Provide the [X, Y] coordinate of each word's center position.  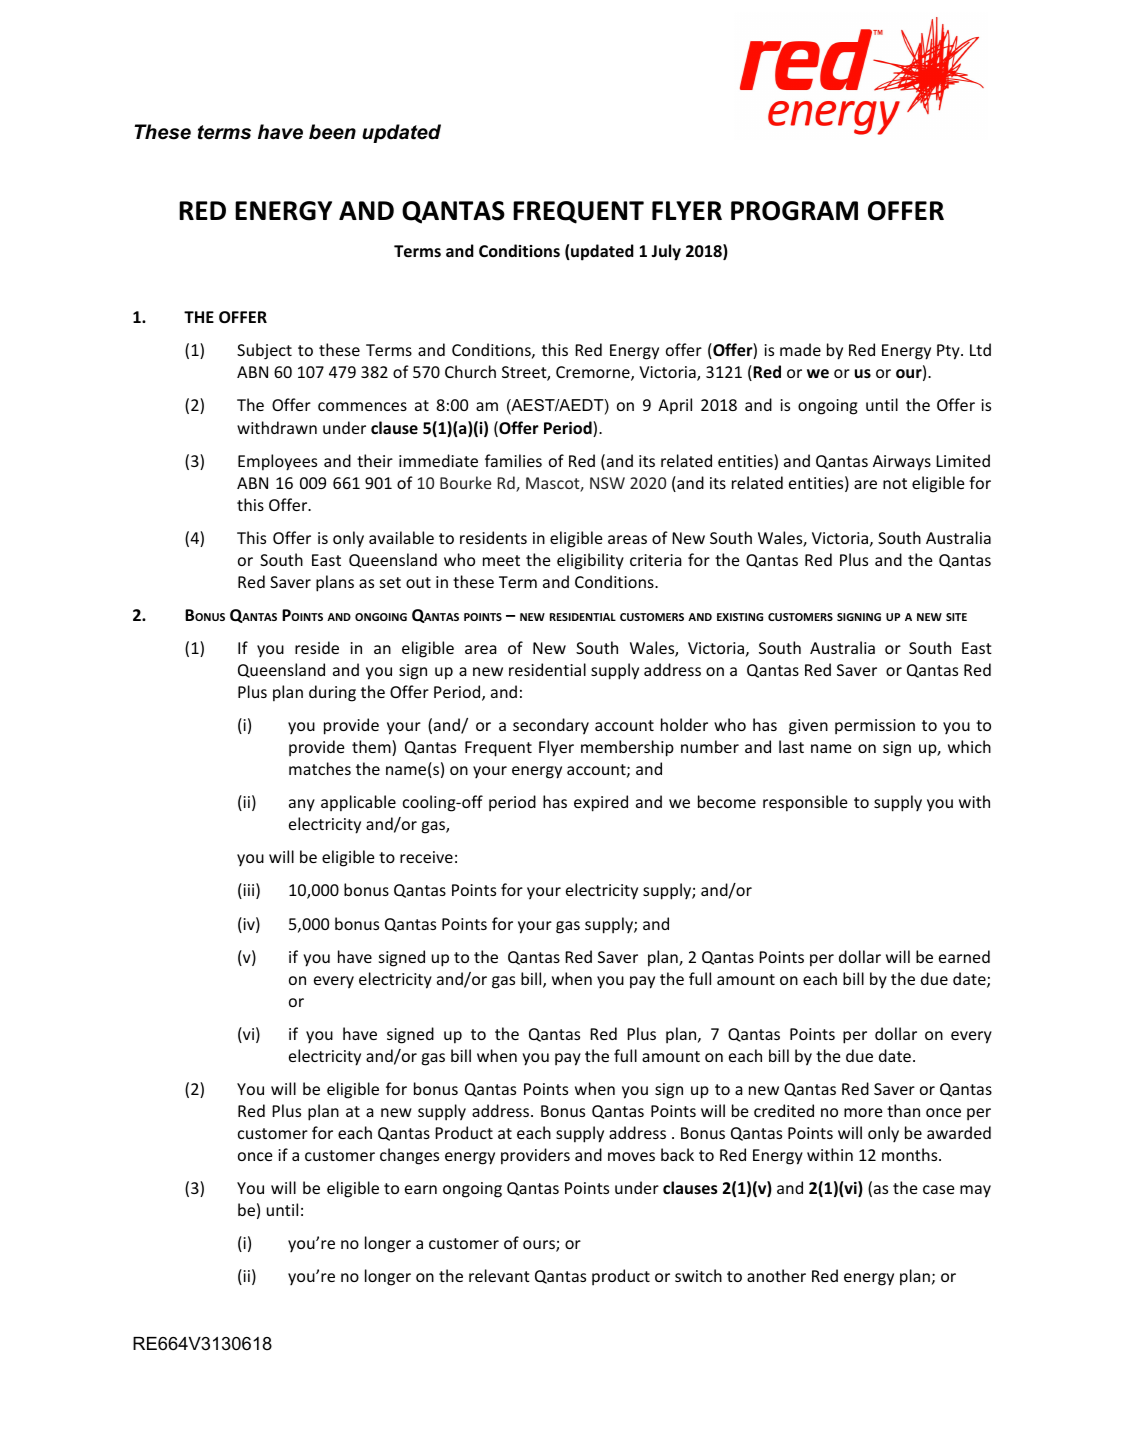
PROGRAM [794, 211]
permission [875, 727]
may [975, 1191]
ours [540, 1246]
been [332, 132]
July [666, 252]
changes [409, 1156]
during [332, 693]
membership [627, 748]
